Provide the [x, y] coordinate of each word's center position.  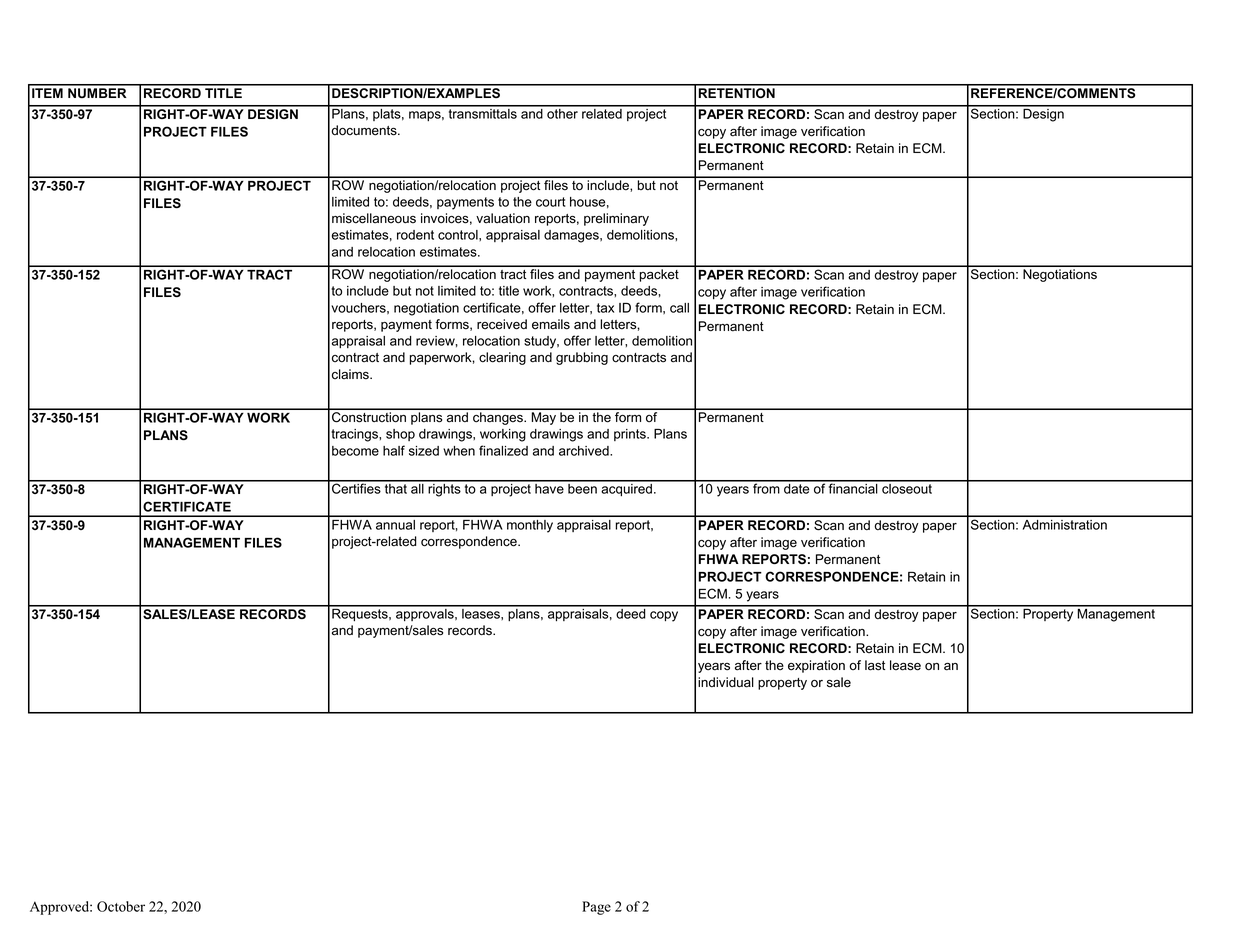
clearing [502, 358]
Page [596, 908]
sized [424, 451]
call [679, 308]
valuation [503, 218]
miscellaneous [374, 218]
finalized [503, 450]
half [394, 450]
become [355, 451]
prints [631, 435]
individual [726, 682]
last [875, 665]
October [121, 906]
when [459, 451]
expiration [816, 666]
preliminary [616, 219]
